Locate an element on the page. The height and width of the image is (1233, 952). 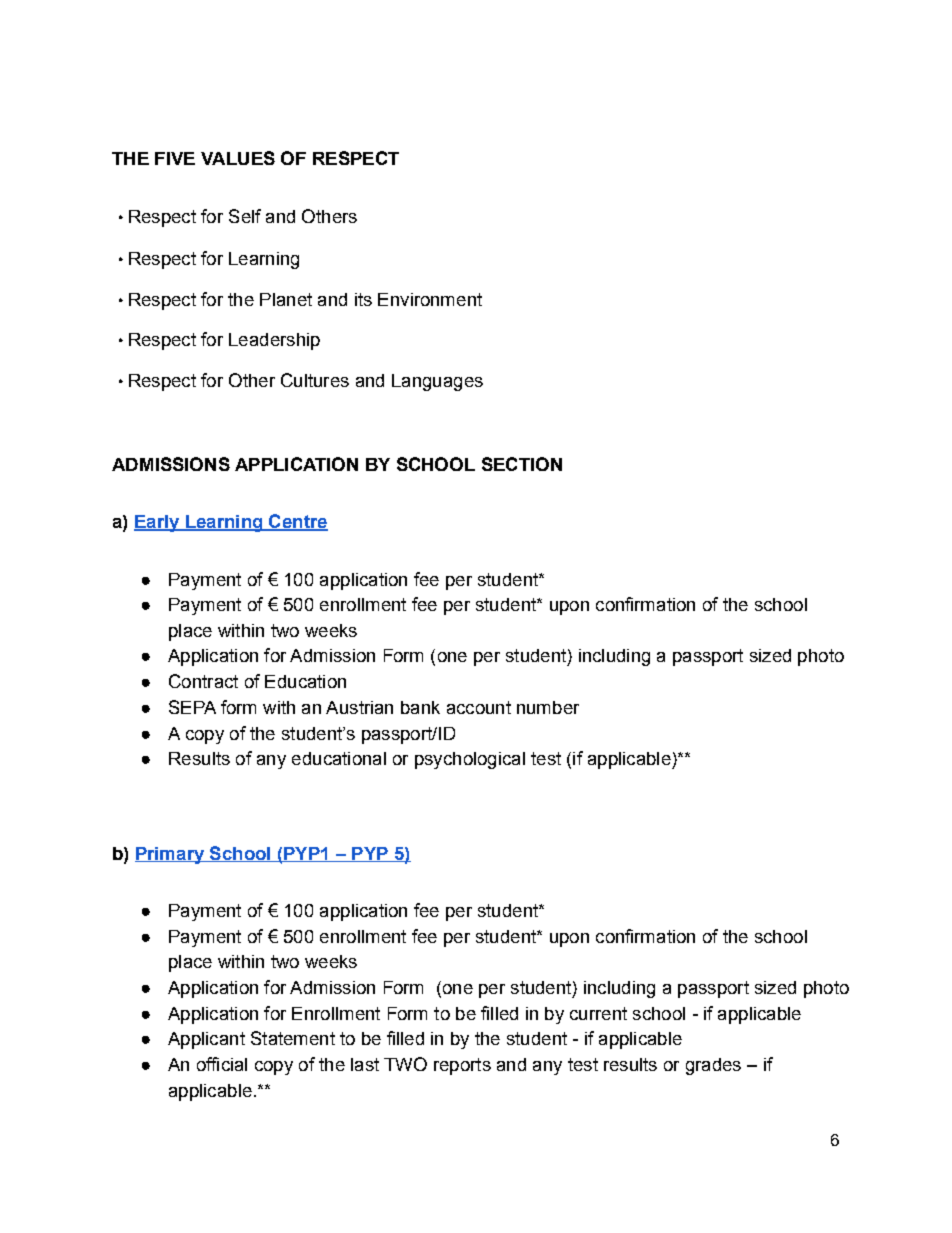
number is located at coordinates (548, 707).
